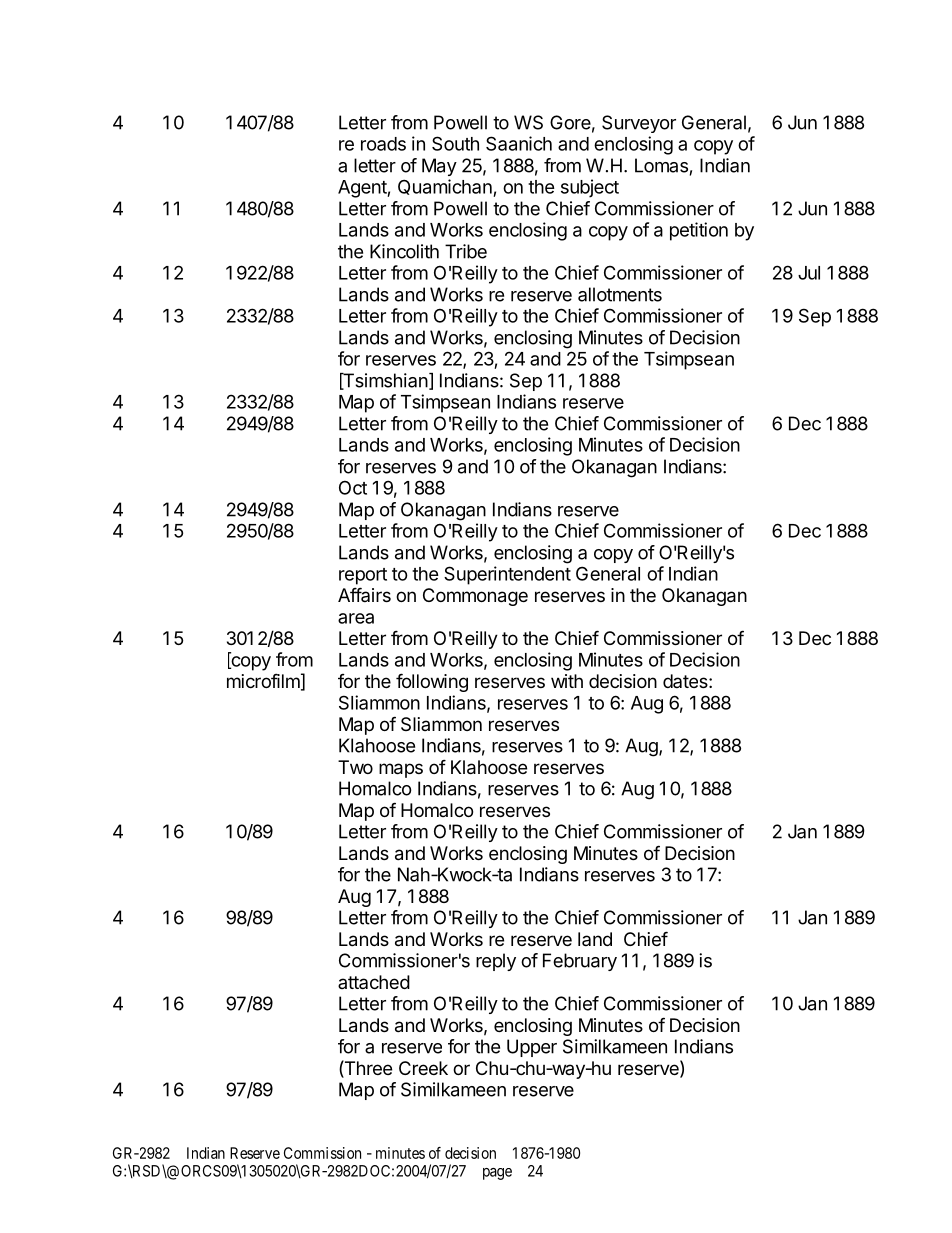  I want to click on February, so click(580, 962).
